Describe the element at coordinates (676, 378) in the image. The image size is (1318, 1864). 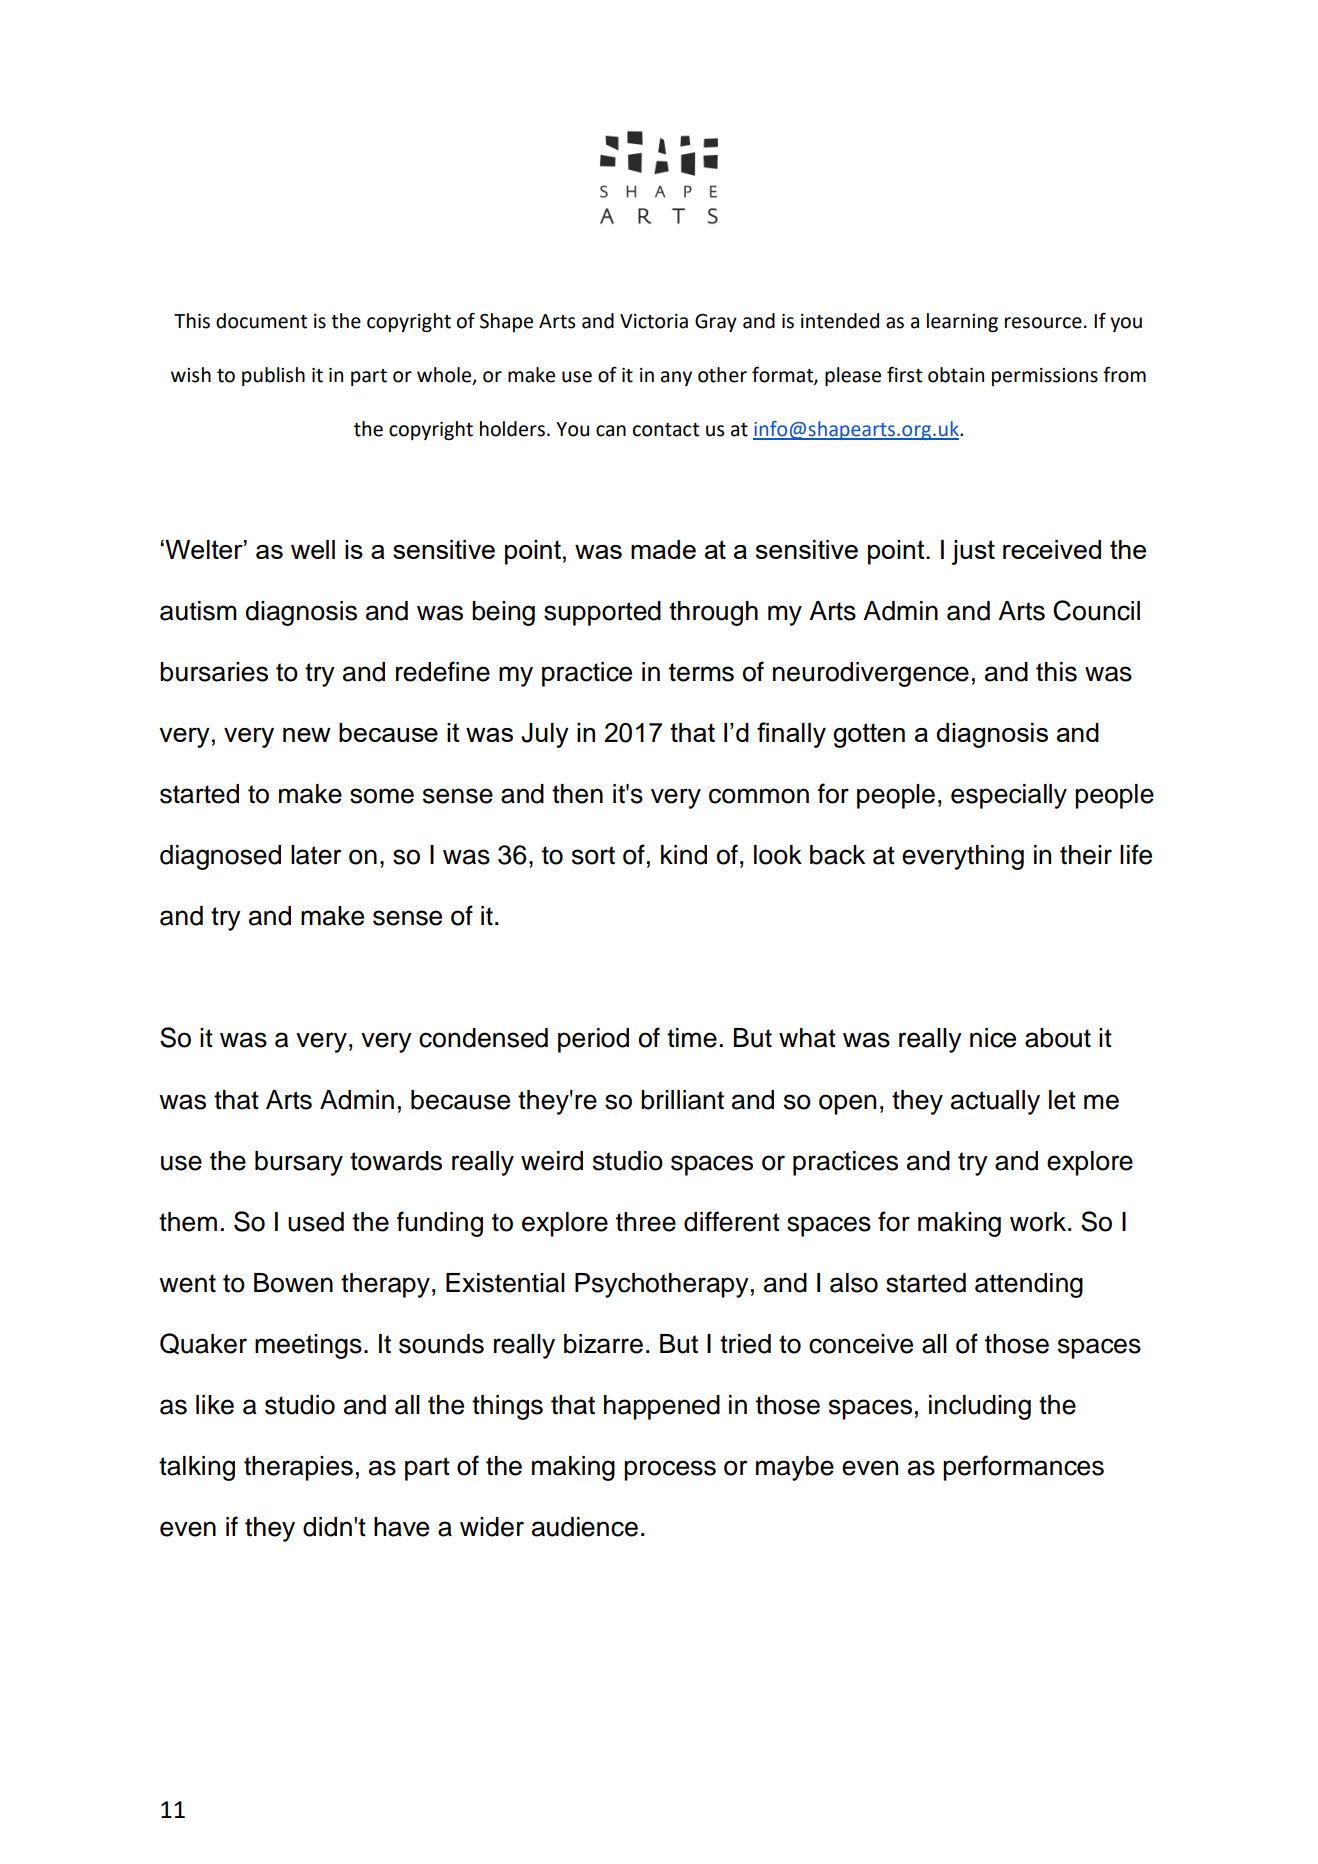
I see `any` at that location.
